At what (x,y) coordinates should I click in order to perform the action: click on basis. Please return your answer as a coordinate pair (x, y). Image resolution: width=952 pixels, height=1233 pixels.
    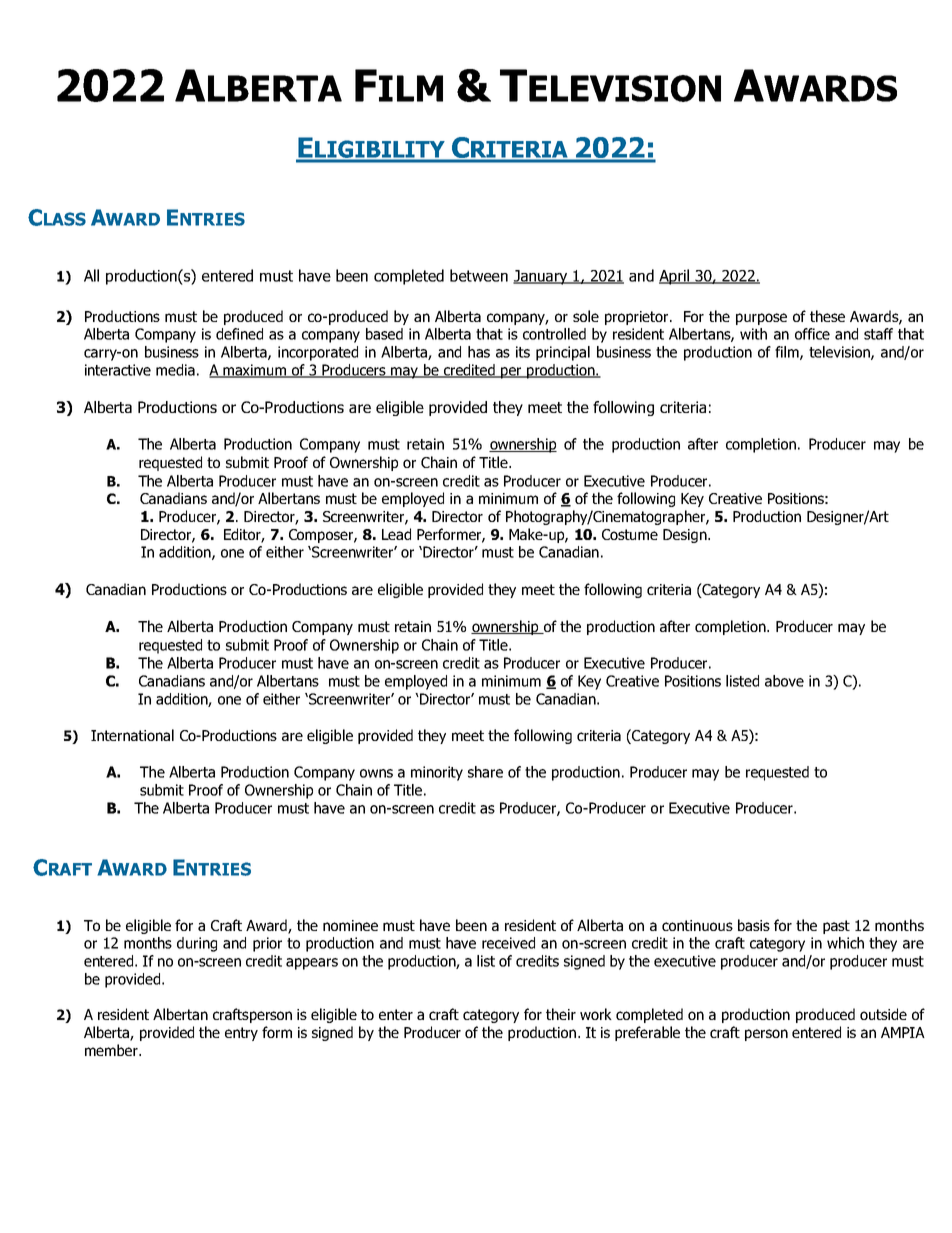
    Looking at the image, I should click on (754, 925).
